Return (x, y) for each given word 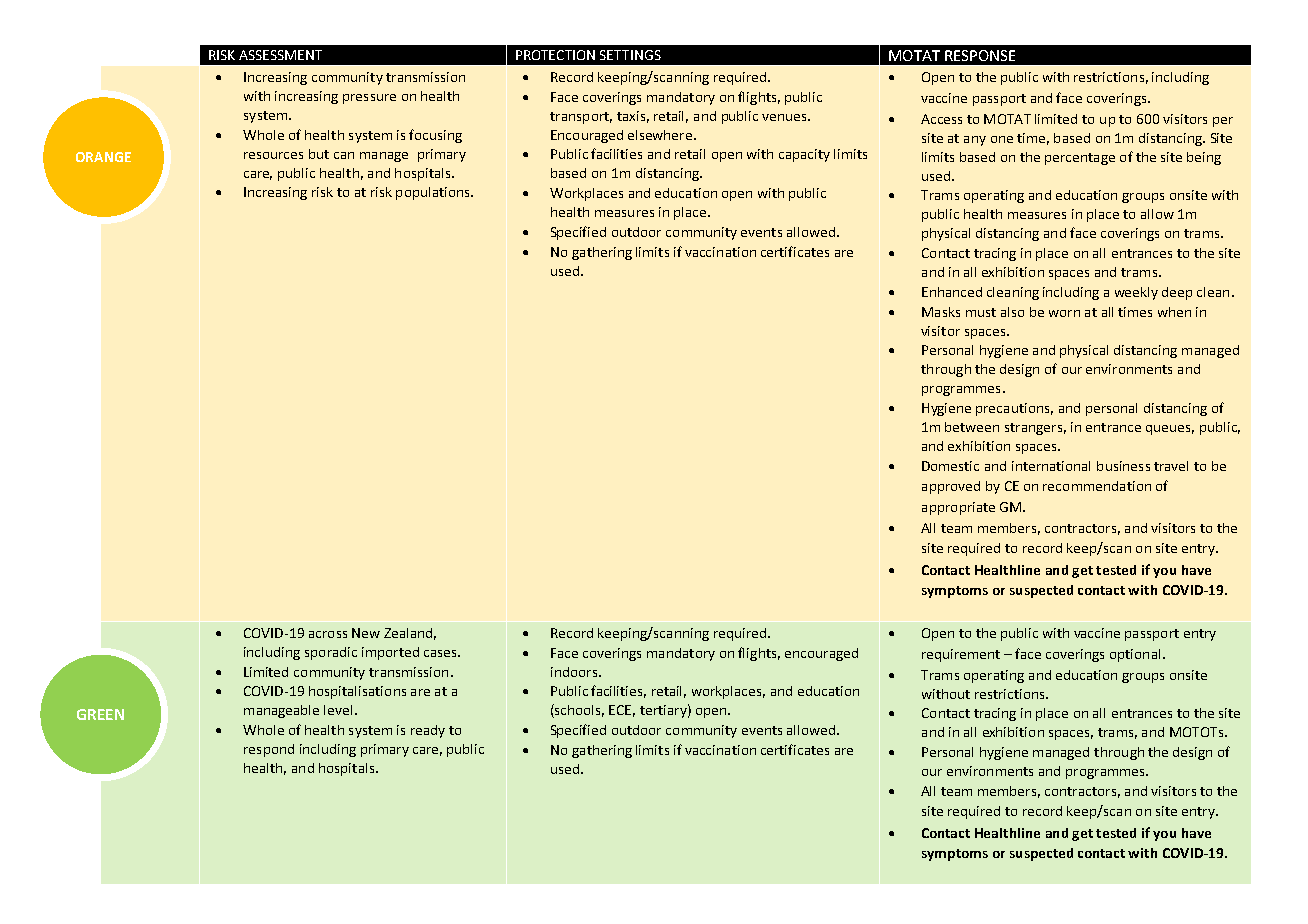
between (972, 427)
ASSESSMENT (280, 55)
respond (269, 750)
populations (434, 193)
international (1051, 466)
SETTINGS (630, 55)
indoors (575, 672)
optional (1135, 655)
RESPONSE (980, 55)
